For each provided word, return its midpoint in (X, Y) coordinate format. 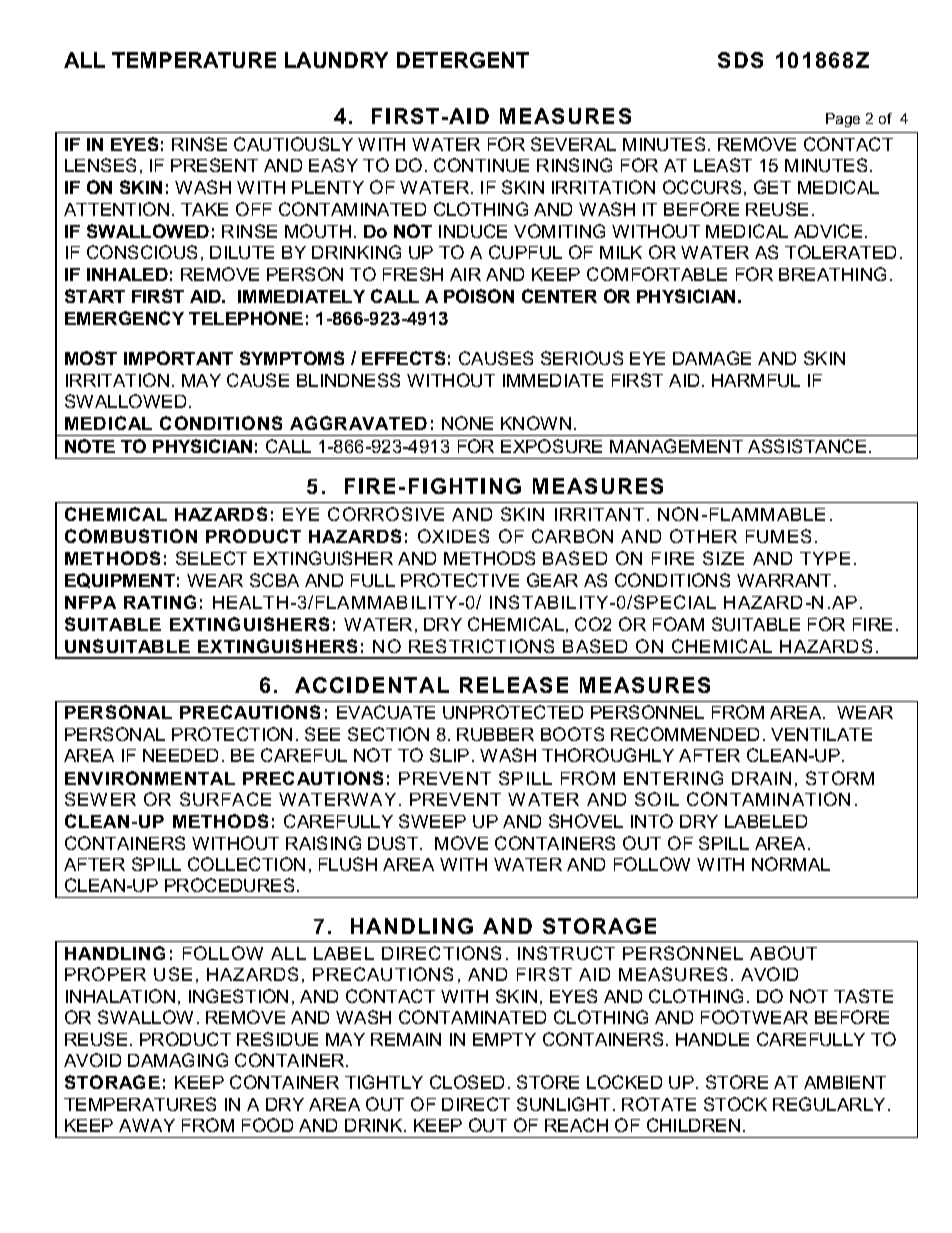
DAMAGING (178, 1060)
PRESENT (214, 165)
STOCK (735, 1104)
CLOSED (467, 1082)
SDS (740, 60)
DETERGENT (463, 60)
